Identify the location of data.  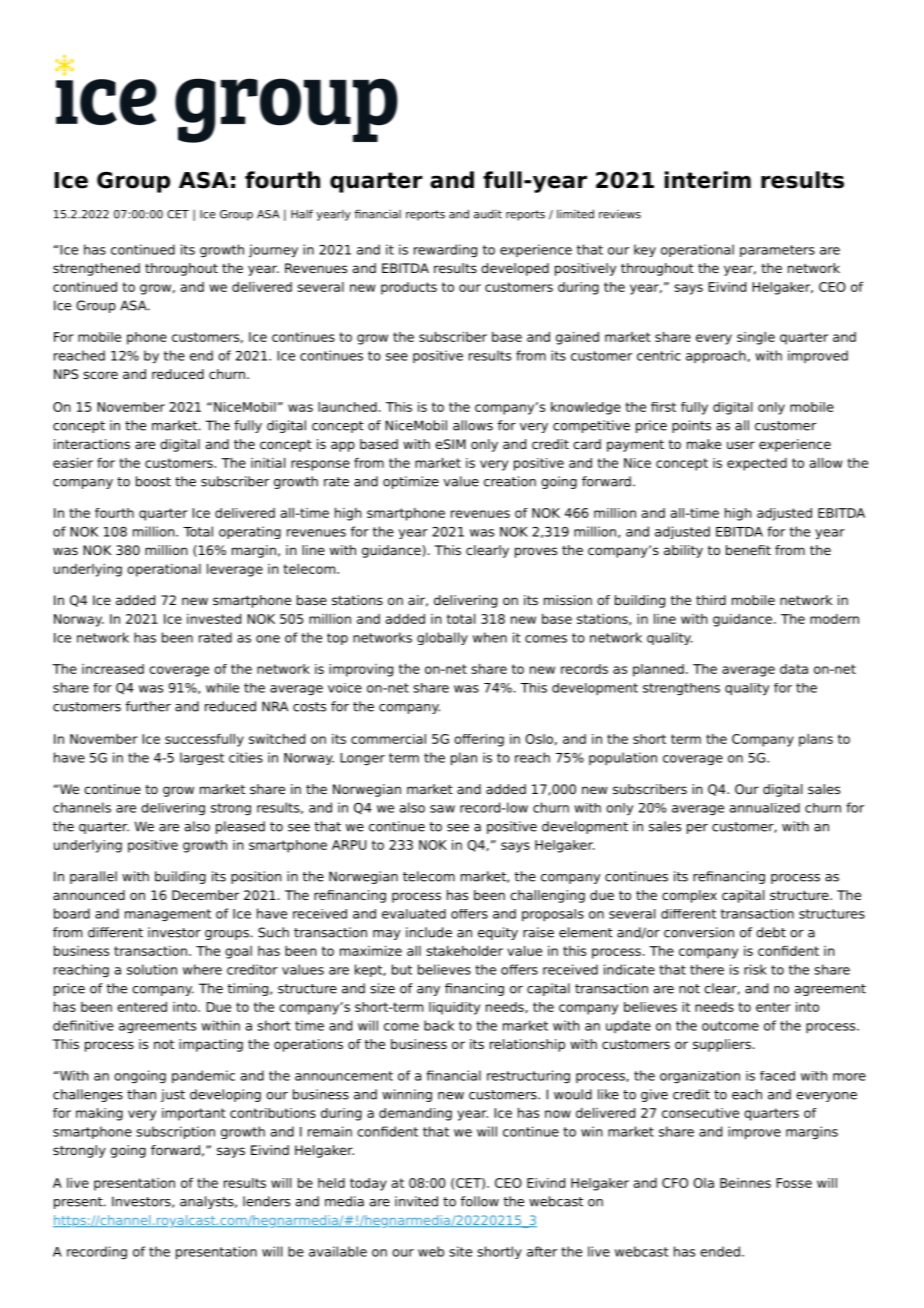
(794, 669).
